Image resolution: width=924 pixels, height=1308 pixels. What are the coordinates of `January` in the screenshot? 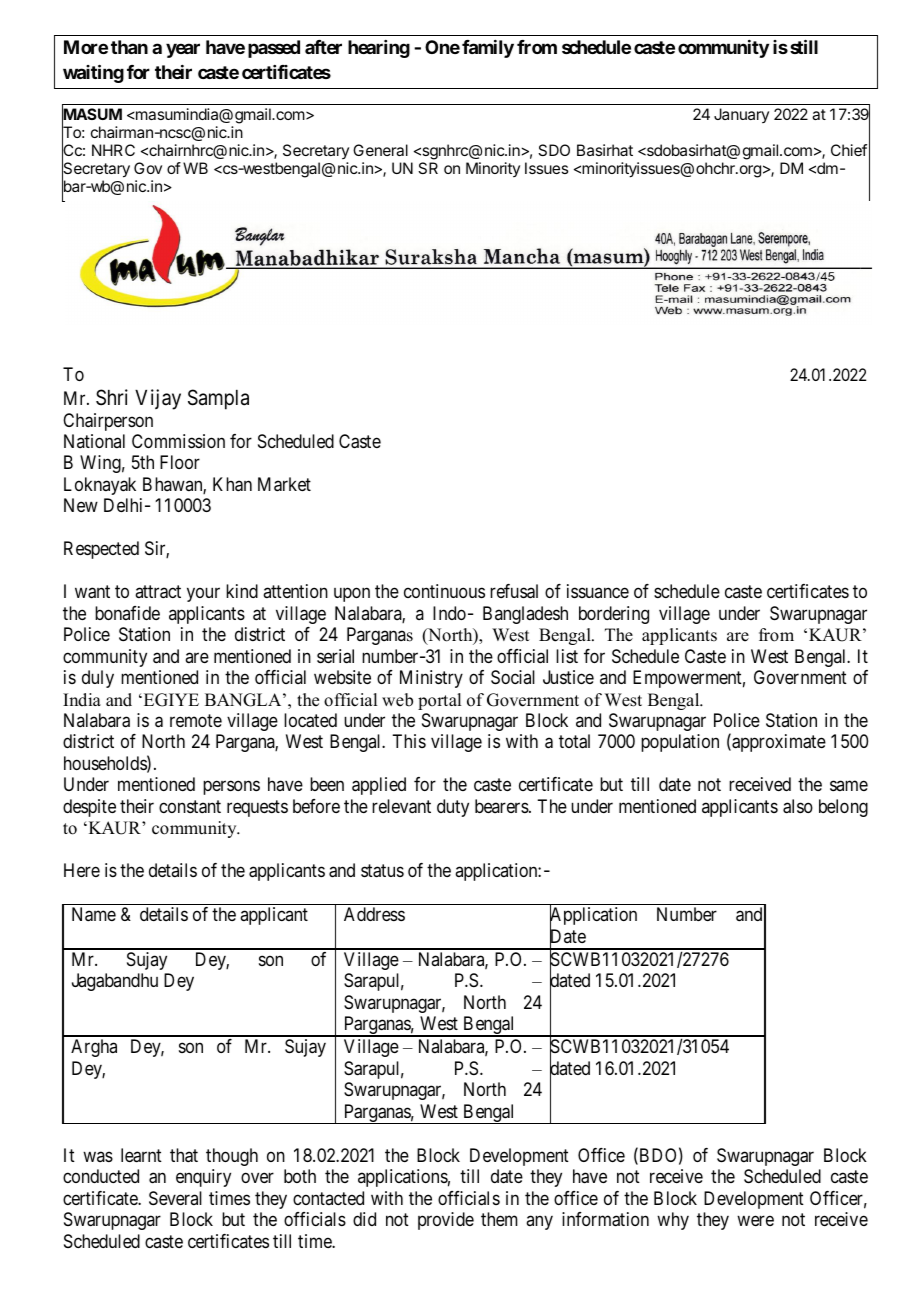 It's located at (741, 115).
